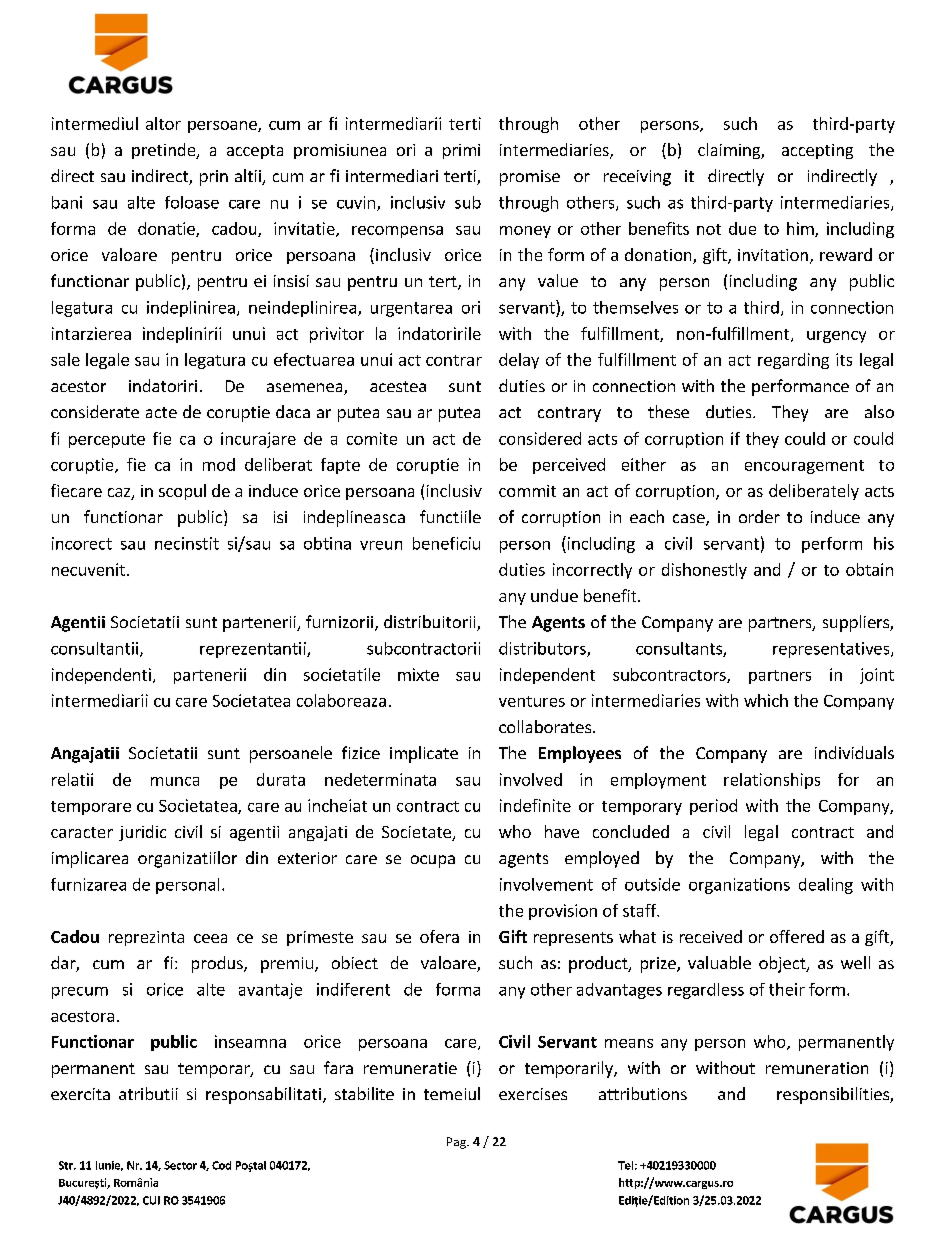 The image size is (952, 1233). Describe the element at coordinates (95, 411) in the screenshot. I see `considerate` at that location.
